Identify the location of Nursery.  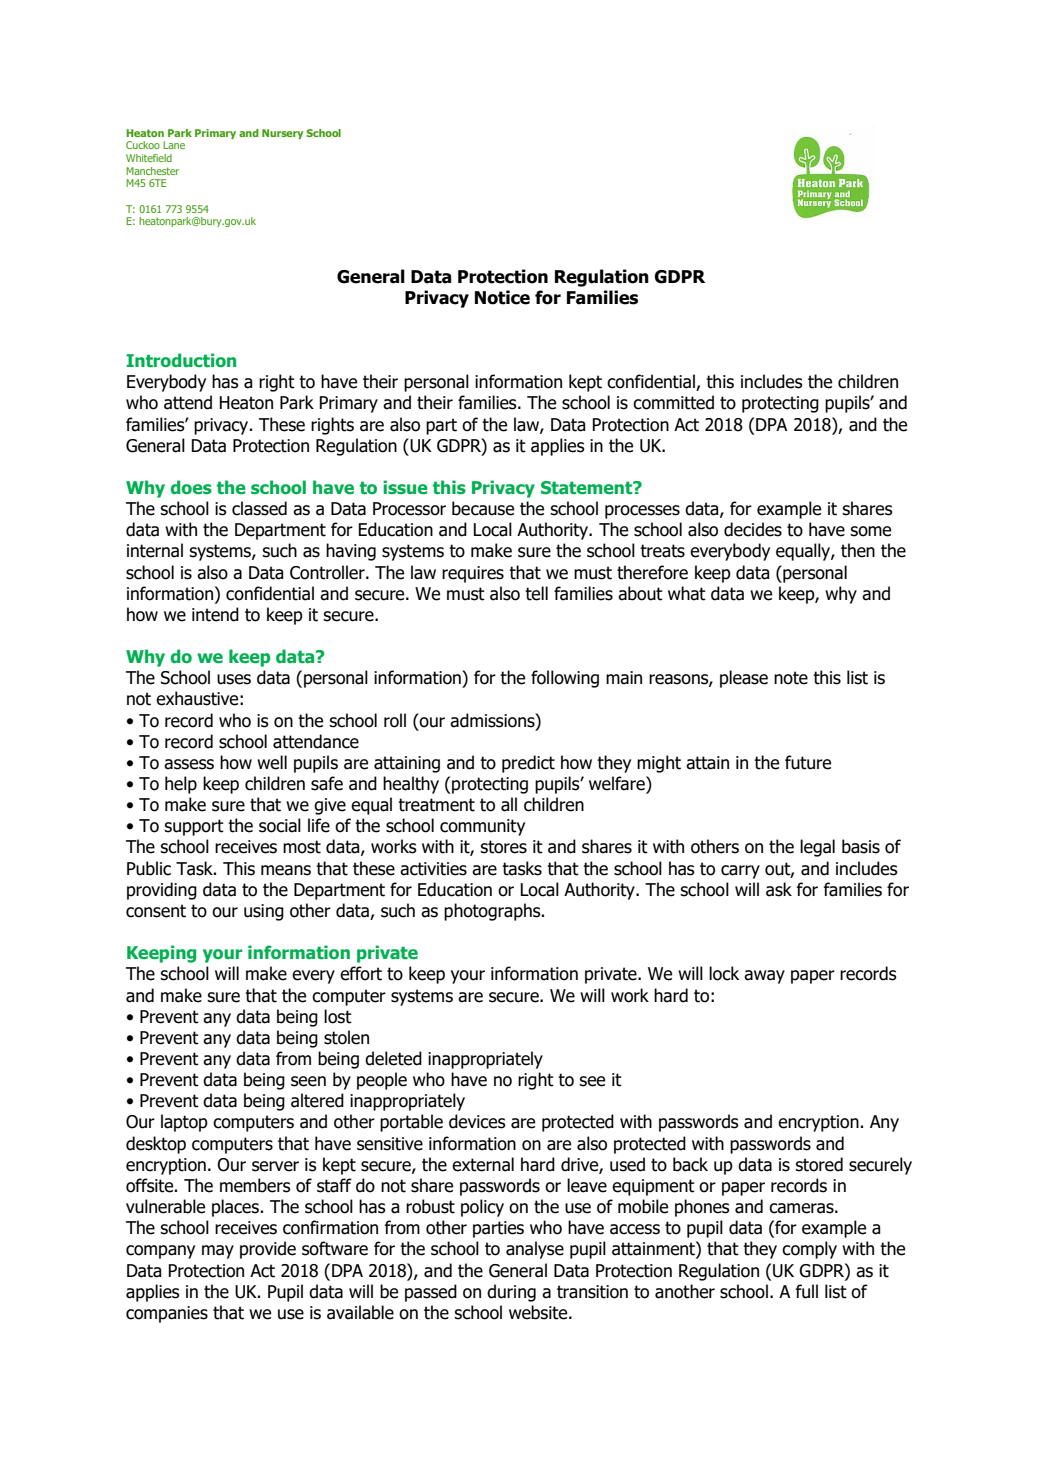
(282, 134).
